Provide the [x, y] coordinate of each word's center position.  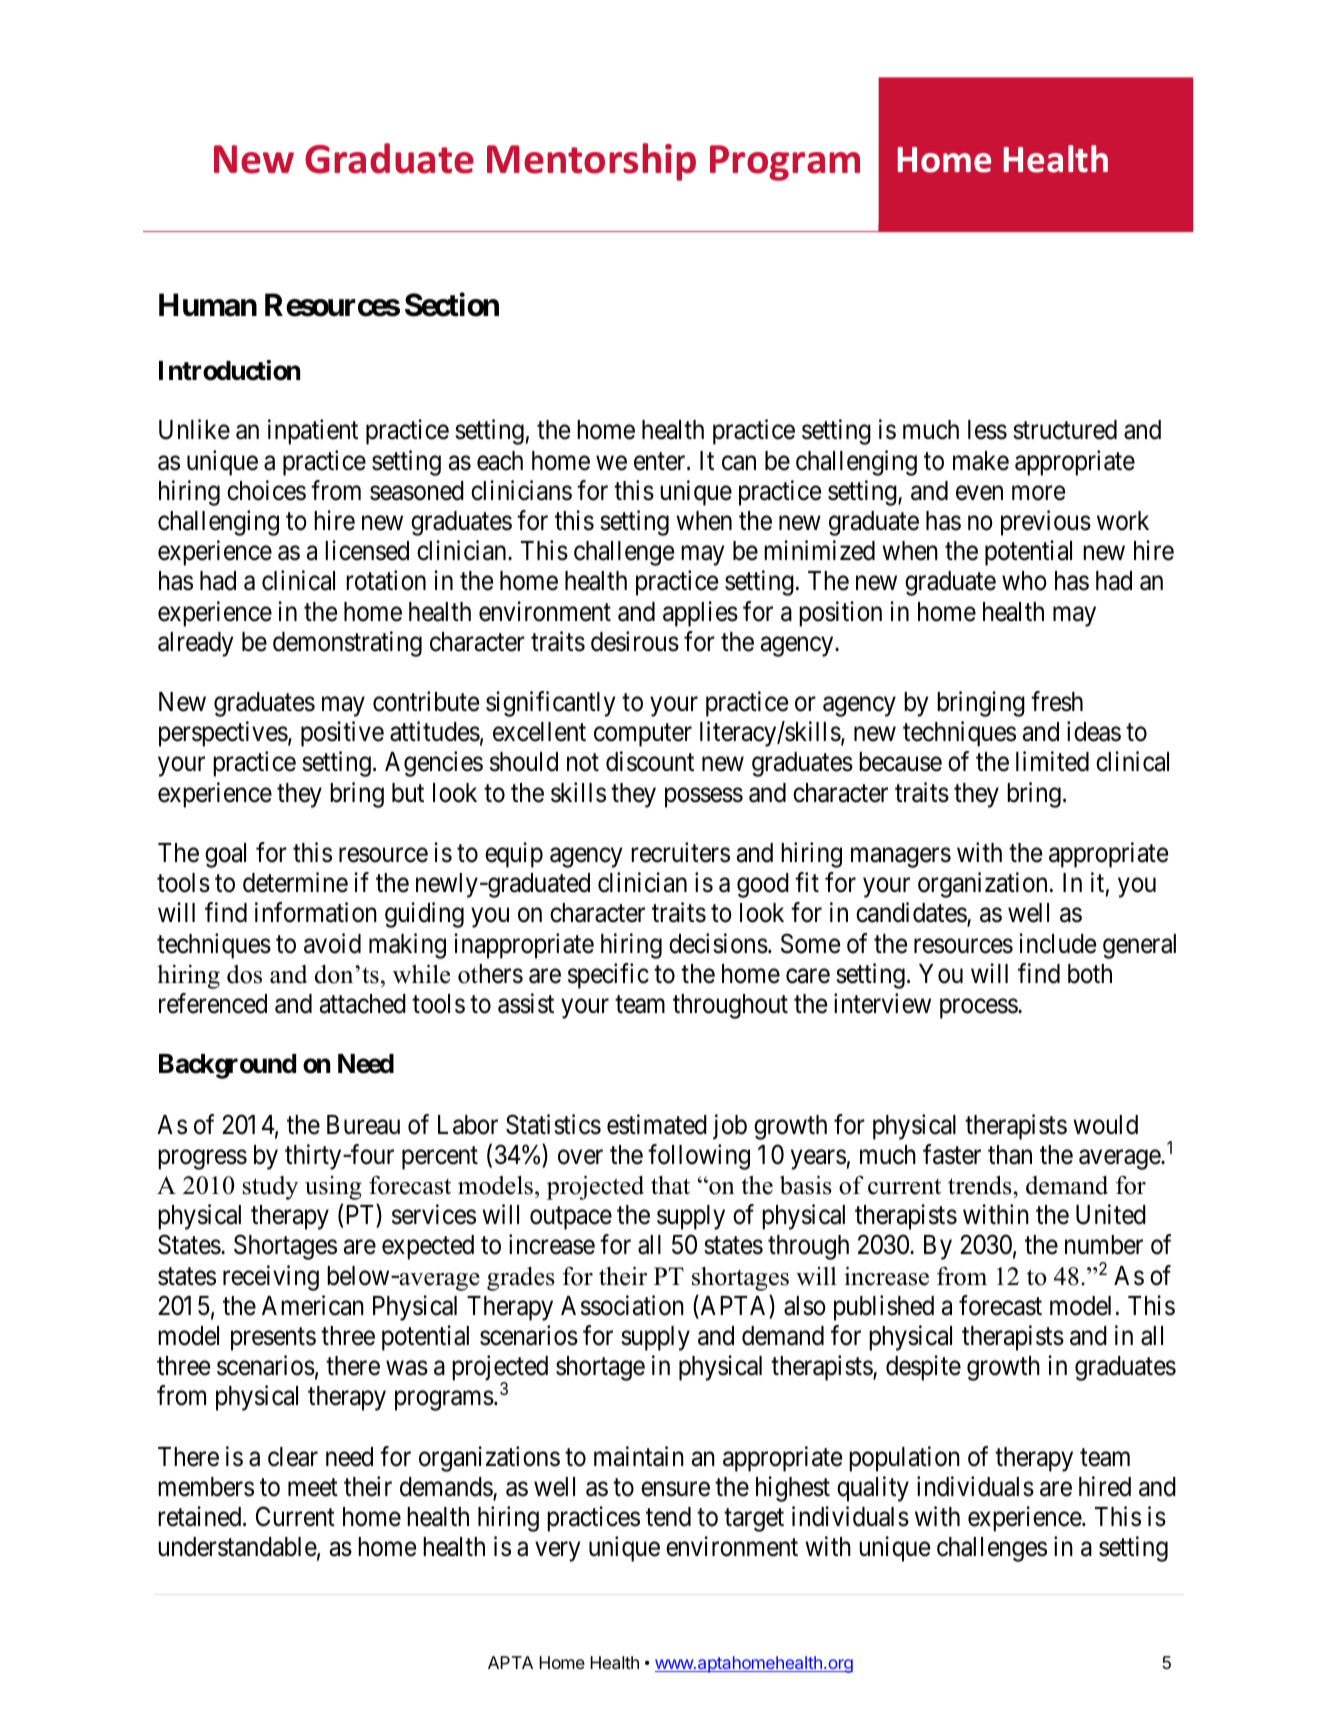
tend [668, 1517]
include [1057, 943]
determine [295, 882]
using [333, 1188]
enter [661, 461]
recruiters [680, 852]
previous [1046, 523]
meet [313, 1488]
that [670, 1185]
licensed [367, 550]
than [1010, 1155]
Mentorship [591, 162]
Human [208, 305]
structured [1065, 430]
